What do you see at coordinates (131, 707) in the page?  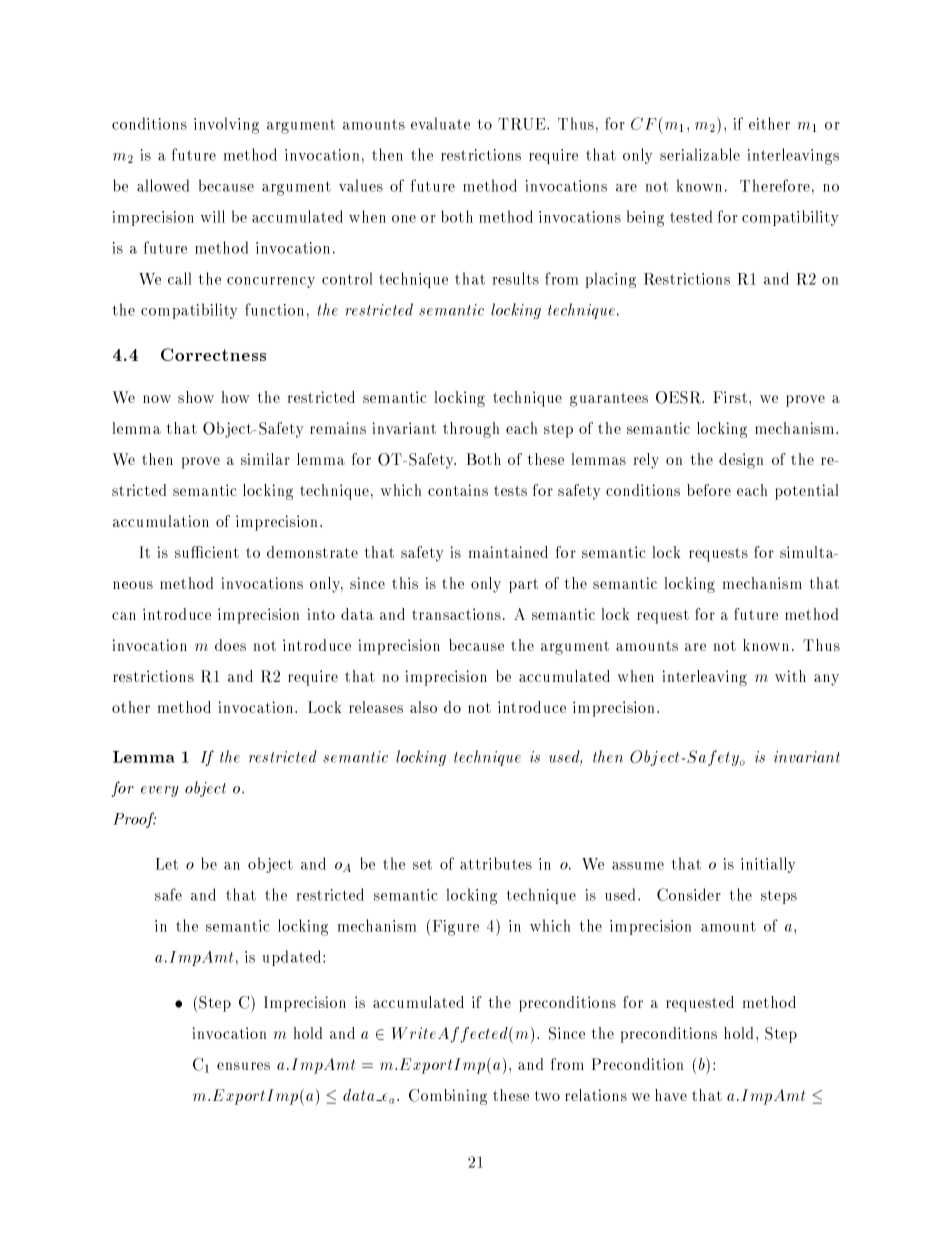 I see `other` at bounding box center [131, 707].
